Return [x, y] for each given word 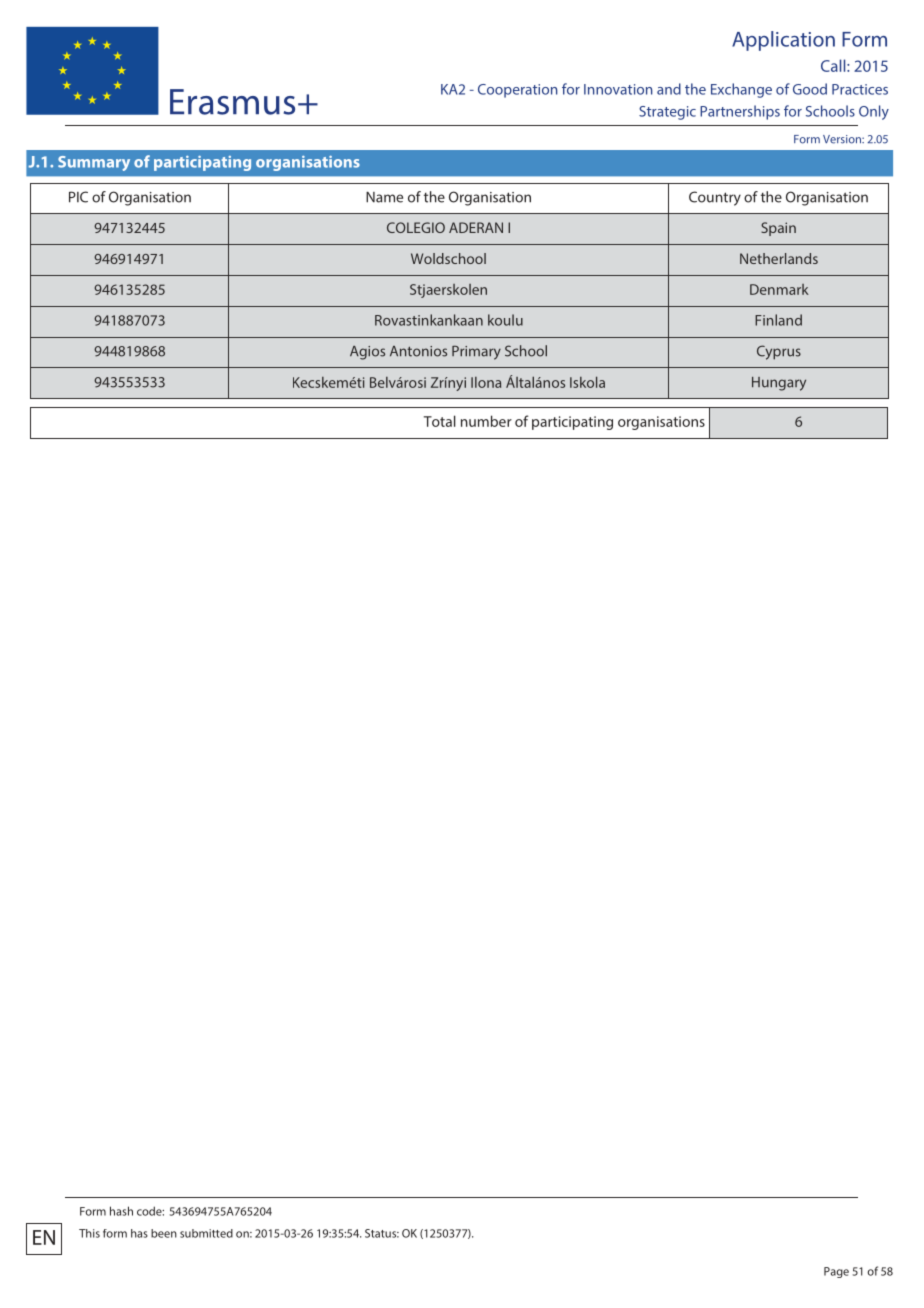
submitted [206, 1233]
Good [810, 89]
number [486, 421]
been [164, 1233]
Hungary [779, 384]
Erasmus [232, 102]
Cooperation [518, 91]
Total [440, 421]
